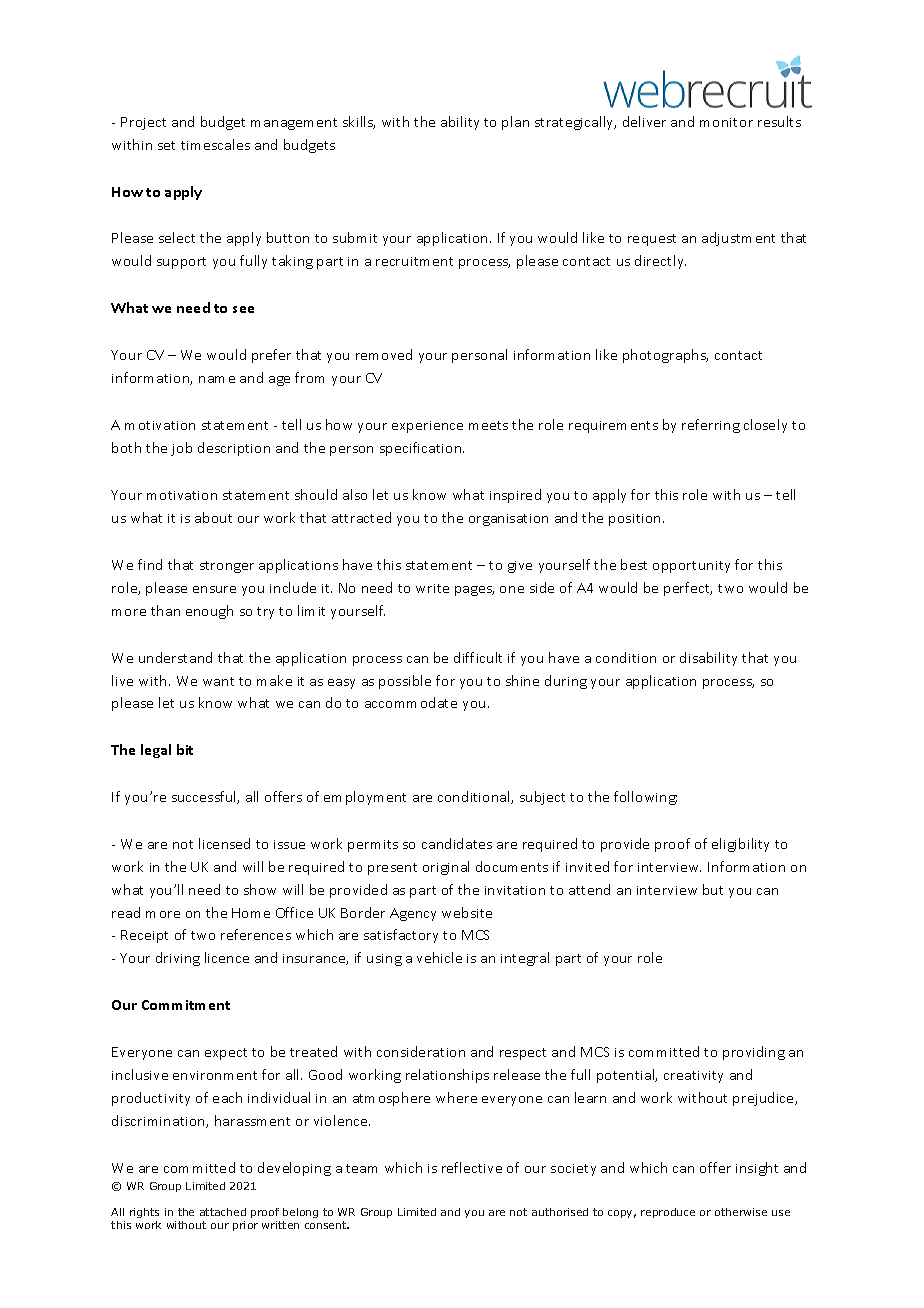  Describe the element at coordinates (726, 122) in the screenshot. I see `monitor` at that location.
